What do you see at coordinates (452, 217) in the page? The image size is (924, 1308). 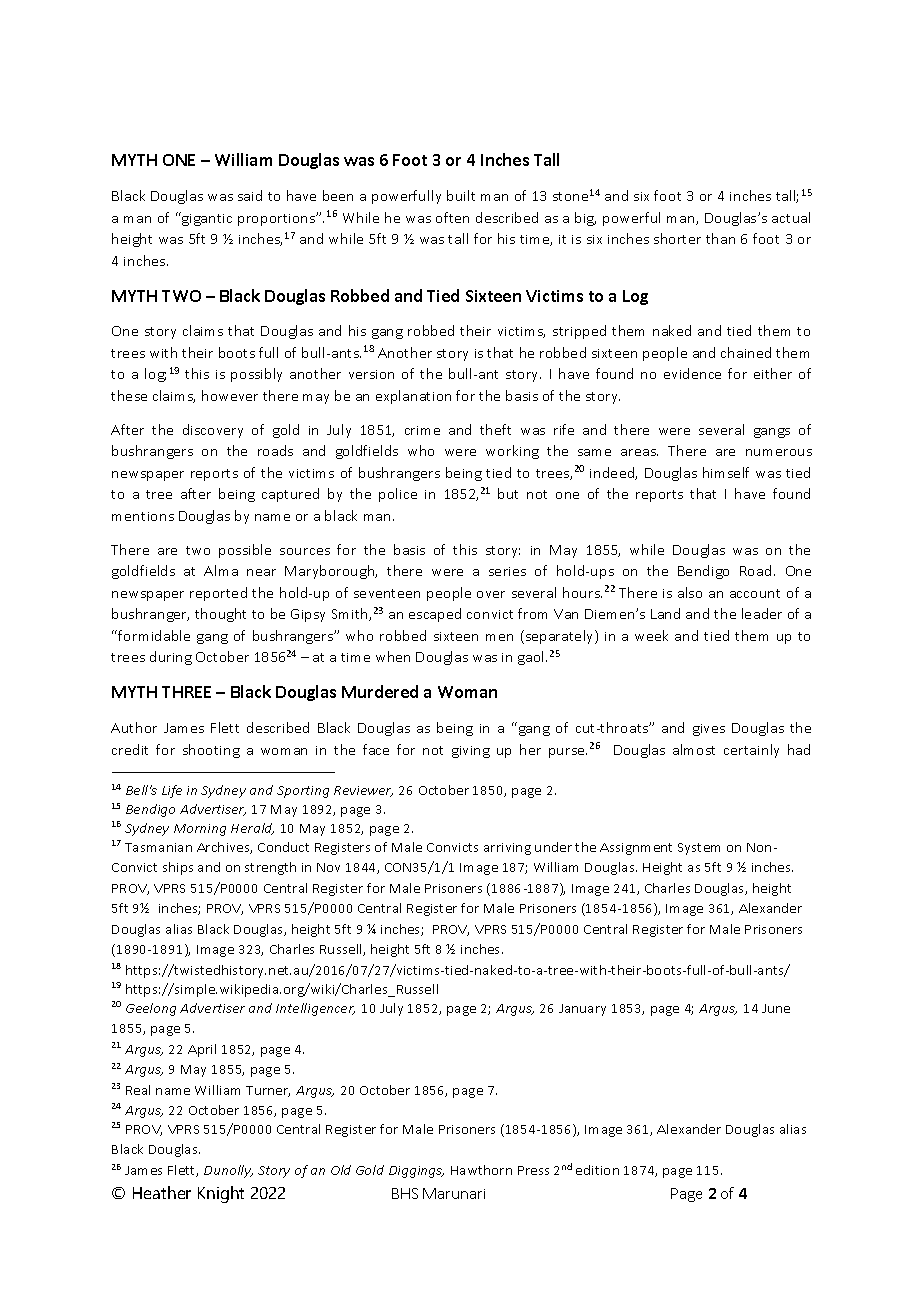 I see `often` at bounding box center [452, 217].
